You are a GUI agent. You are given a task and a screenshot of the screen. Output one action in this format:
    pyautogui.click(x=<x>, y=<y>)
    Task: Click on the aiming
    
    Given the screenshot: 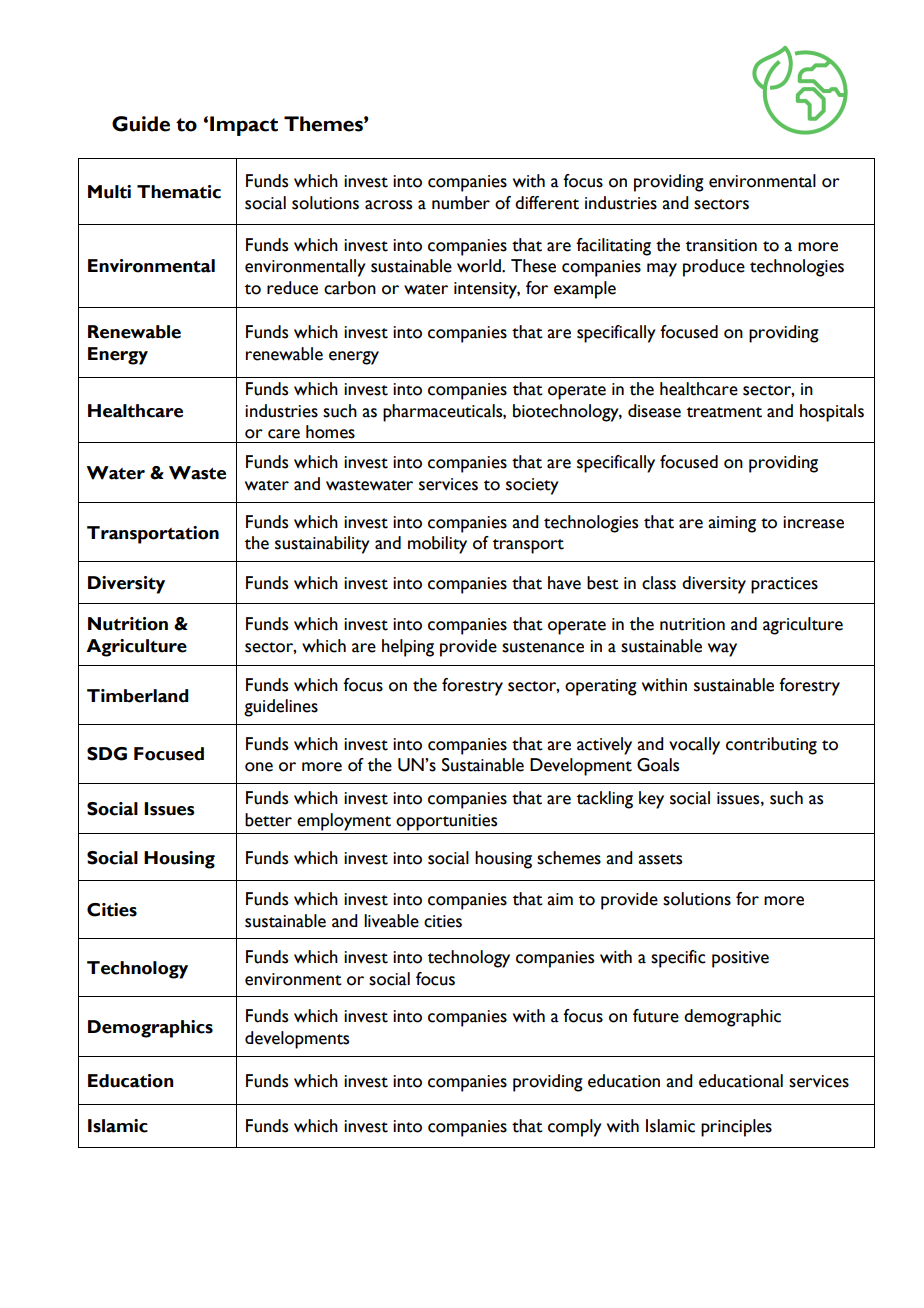 What is the action you would take?
    pyautogui.click(x=732, y=524)
